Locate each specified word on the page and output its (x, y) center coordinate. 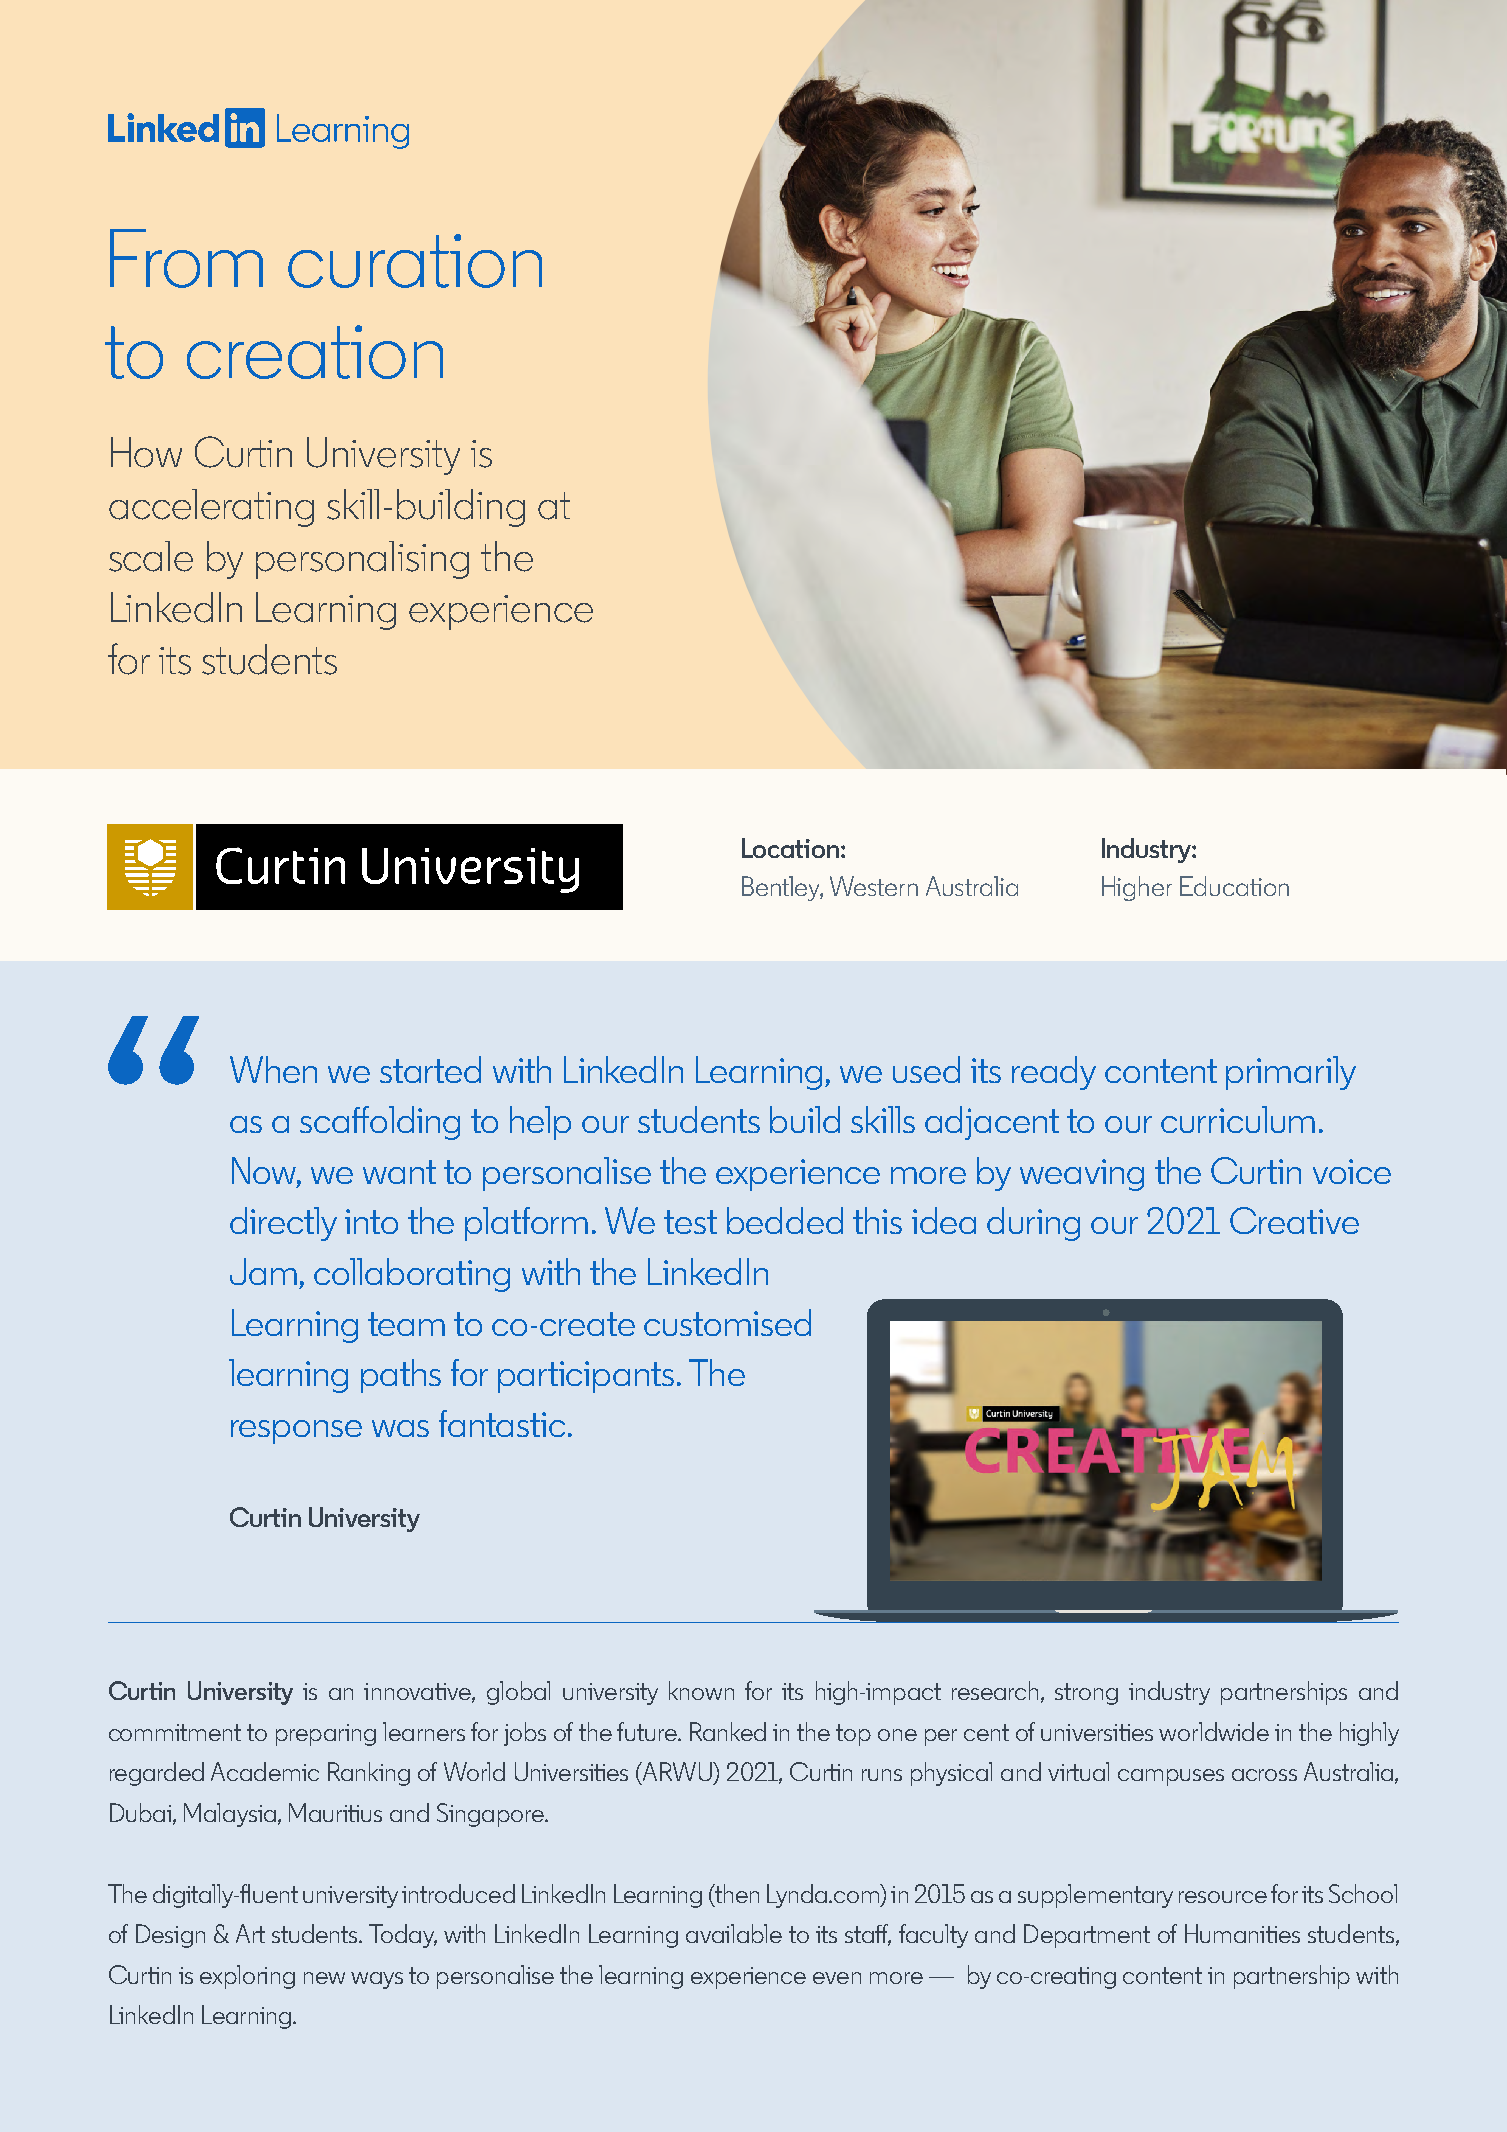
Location (790, 848)
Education (1234, 886)
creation (315, 352)
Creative (1294, 1220)
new (324, 1978)
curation (415, 261)
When (273, 1069)
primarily (1291, 1073)
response (296, 1432)
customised (727, 1322)
